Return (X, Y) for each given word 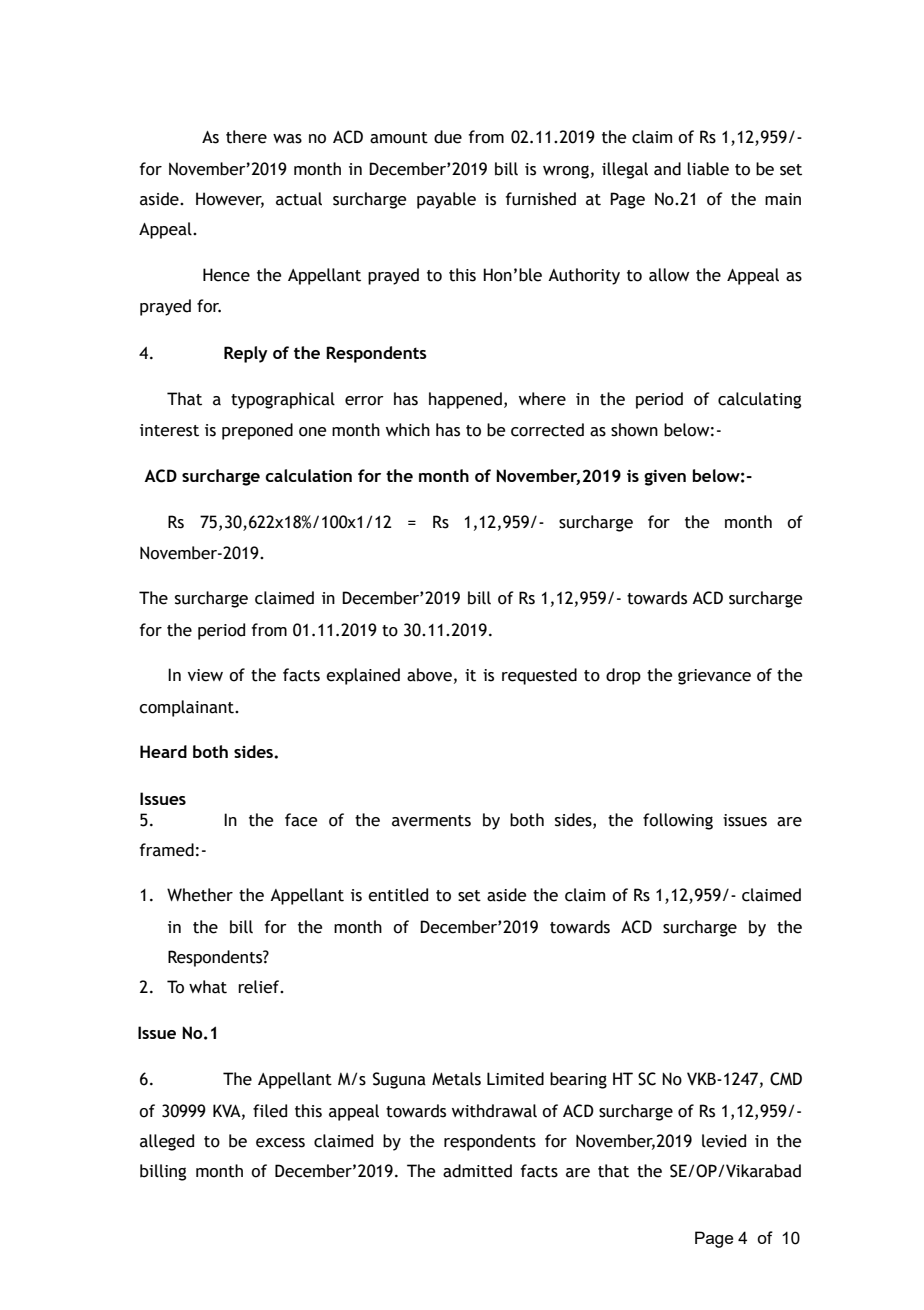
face (301, 820)
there (246, 137)
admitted (477, 1171)
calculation (308, 475)
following (678, 821)
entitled (398, 895)
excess (280, 1143)
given (665, 477)
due (448, 137)
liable (708, 169)
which (408, 430)
